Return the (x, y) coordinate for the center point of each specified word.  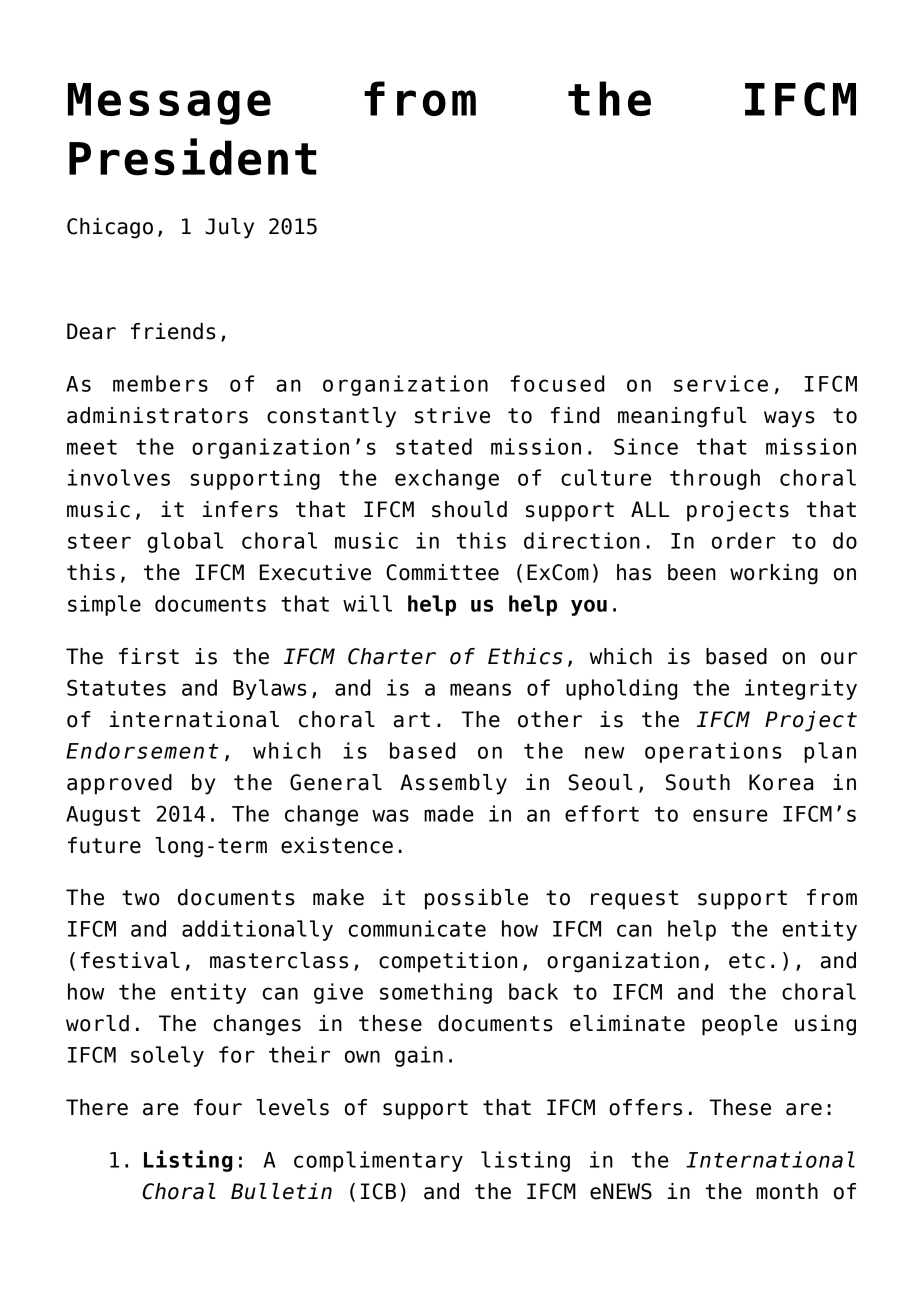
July (229, 228)
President (193, 157)
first (149, 656)
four (218, 1107)
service (721, 383)
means (480, 689)
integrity (801, 689)
